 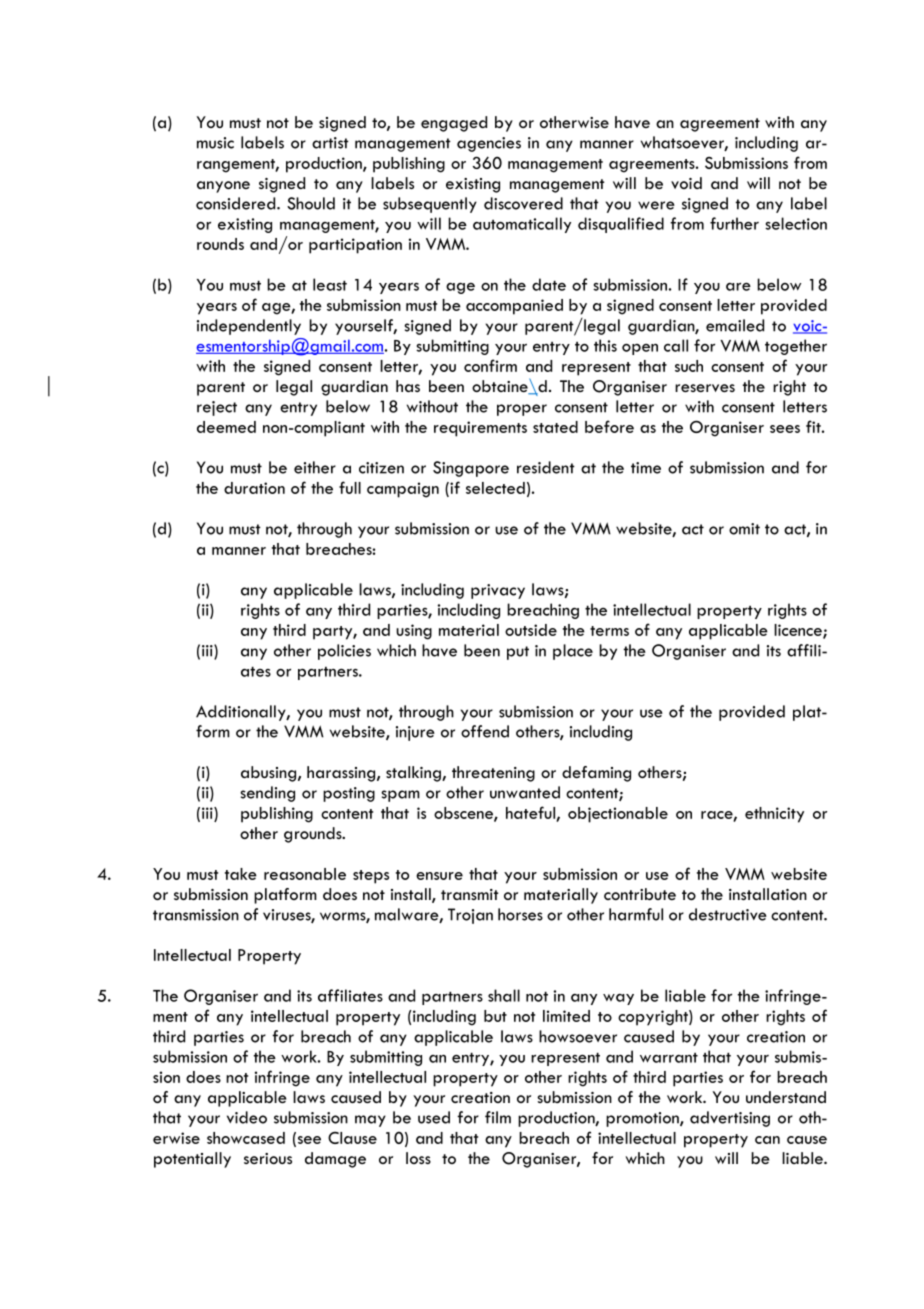 I want to click on agencies, so click(x=489, y=144).
